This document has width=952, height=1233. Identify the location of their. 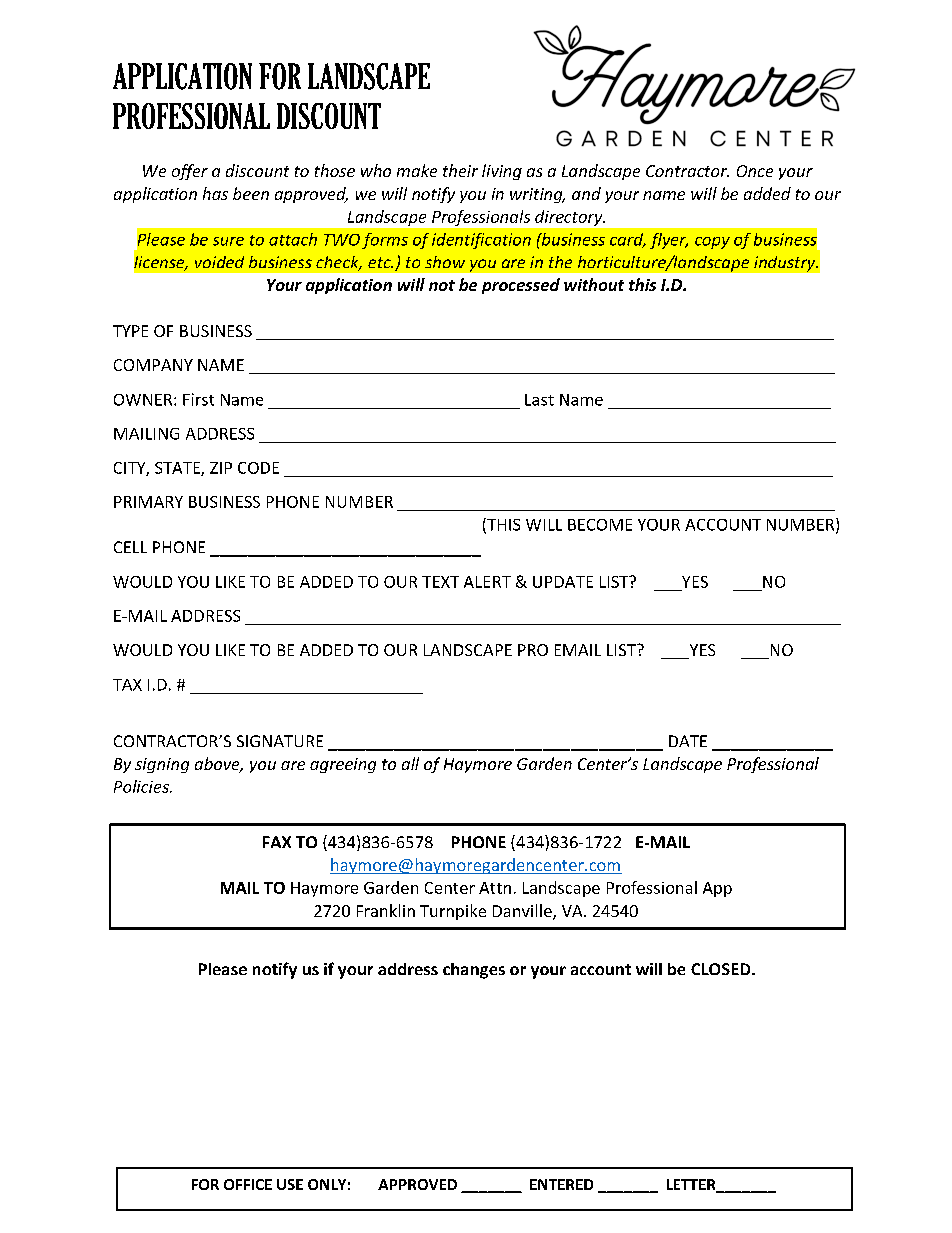
(460, 170).
